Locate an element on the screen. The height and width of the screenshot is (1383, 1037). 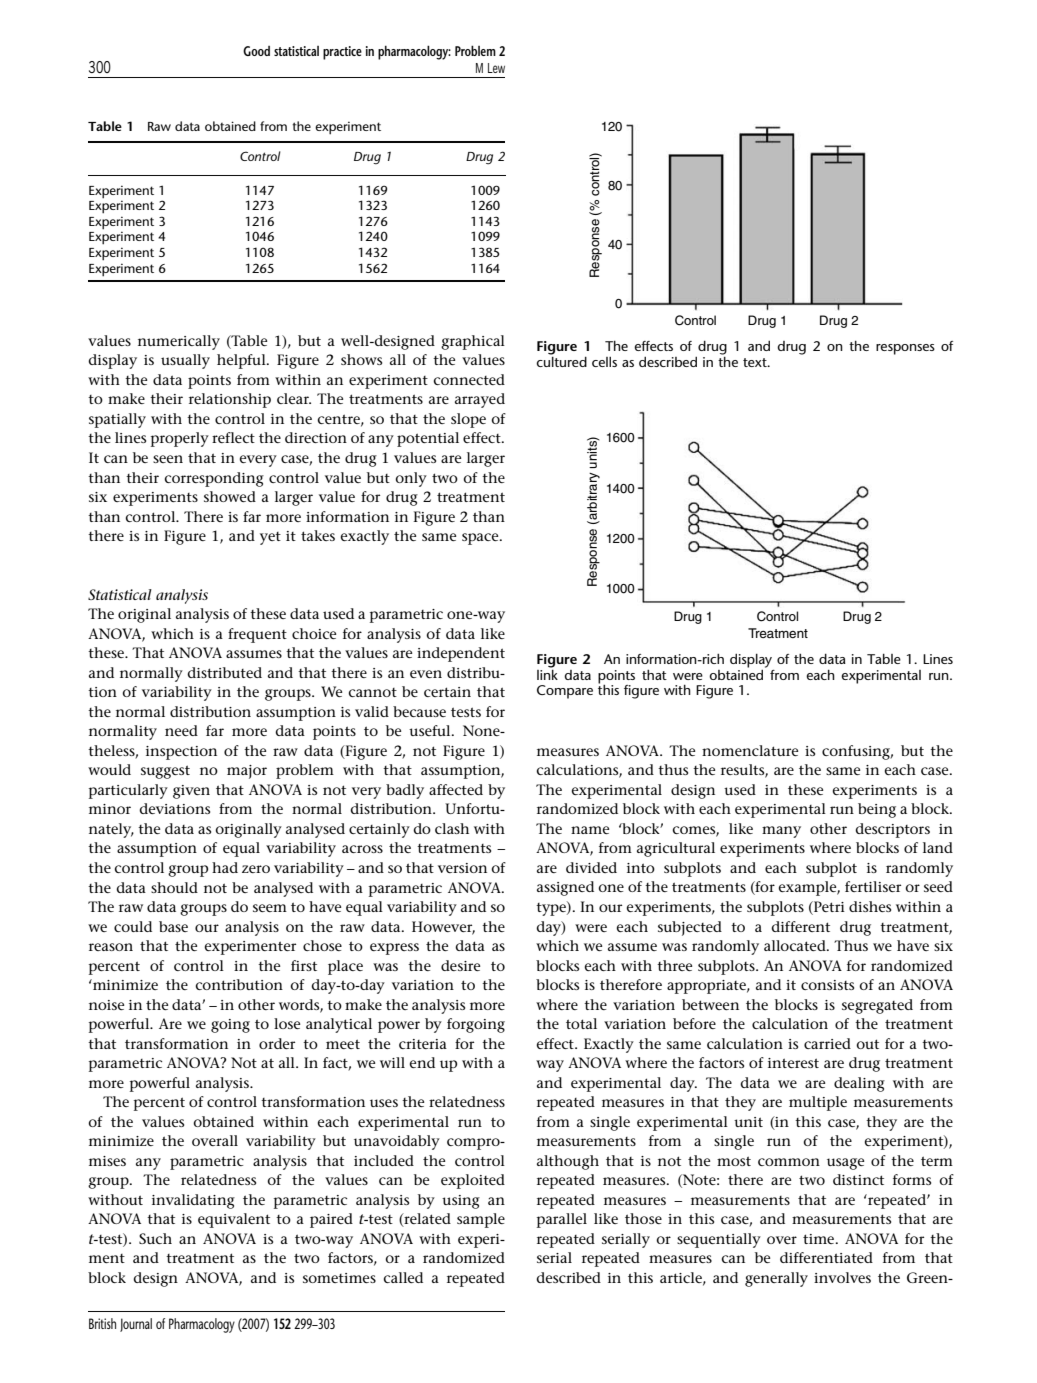
text is located at coordinates (756, 362).
